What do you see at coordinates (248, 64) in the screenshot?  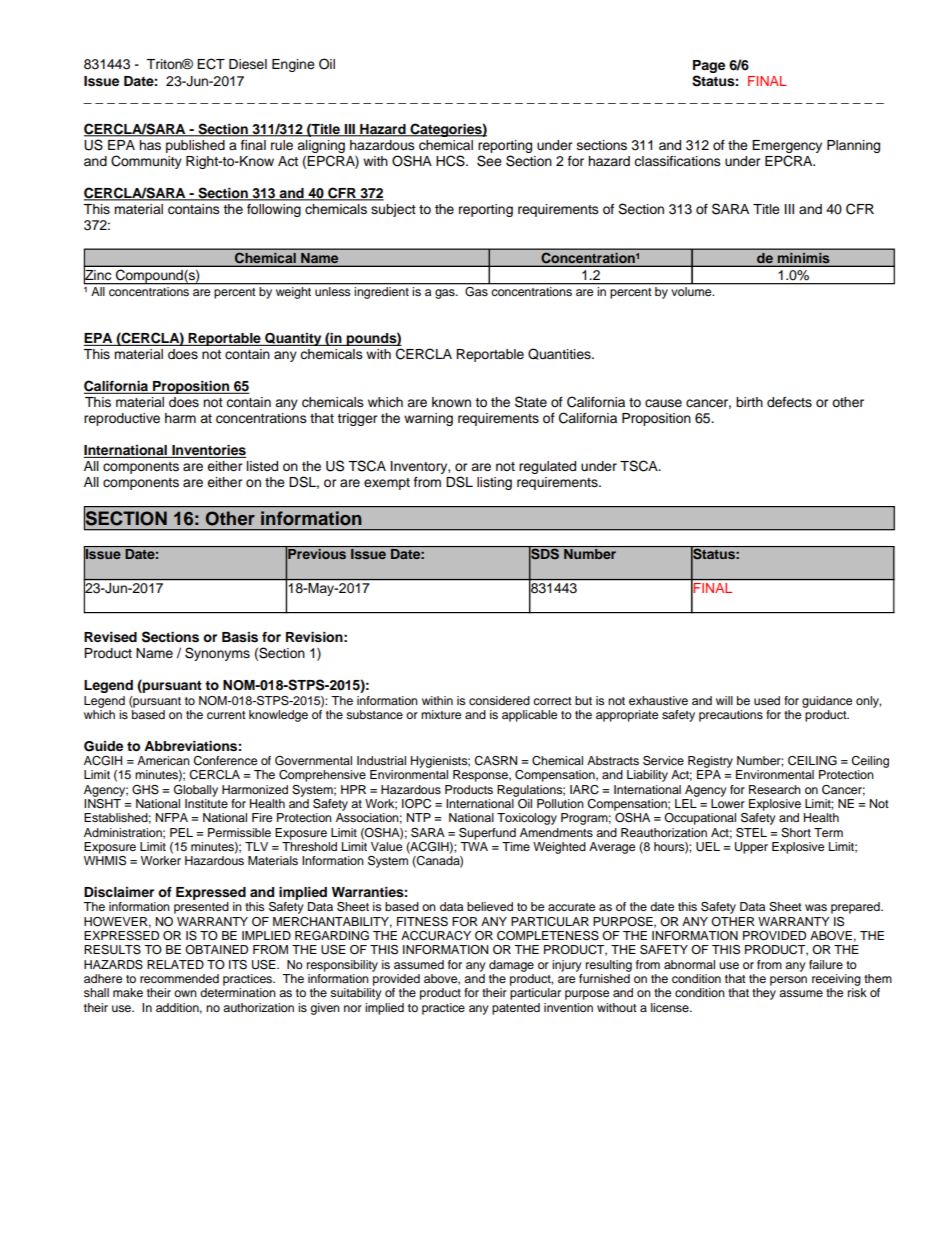 I see `Diesel` at bounding box center [248, 64].
